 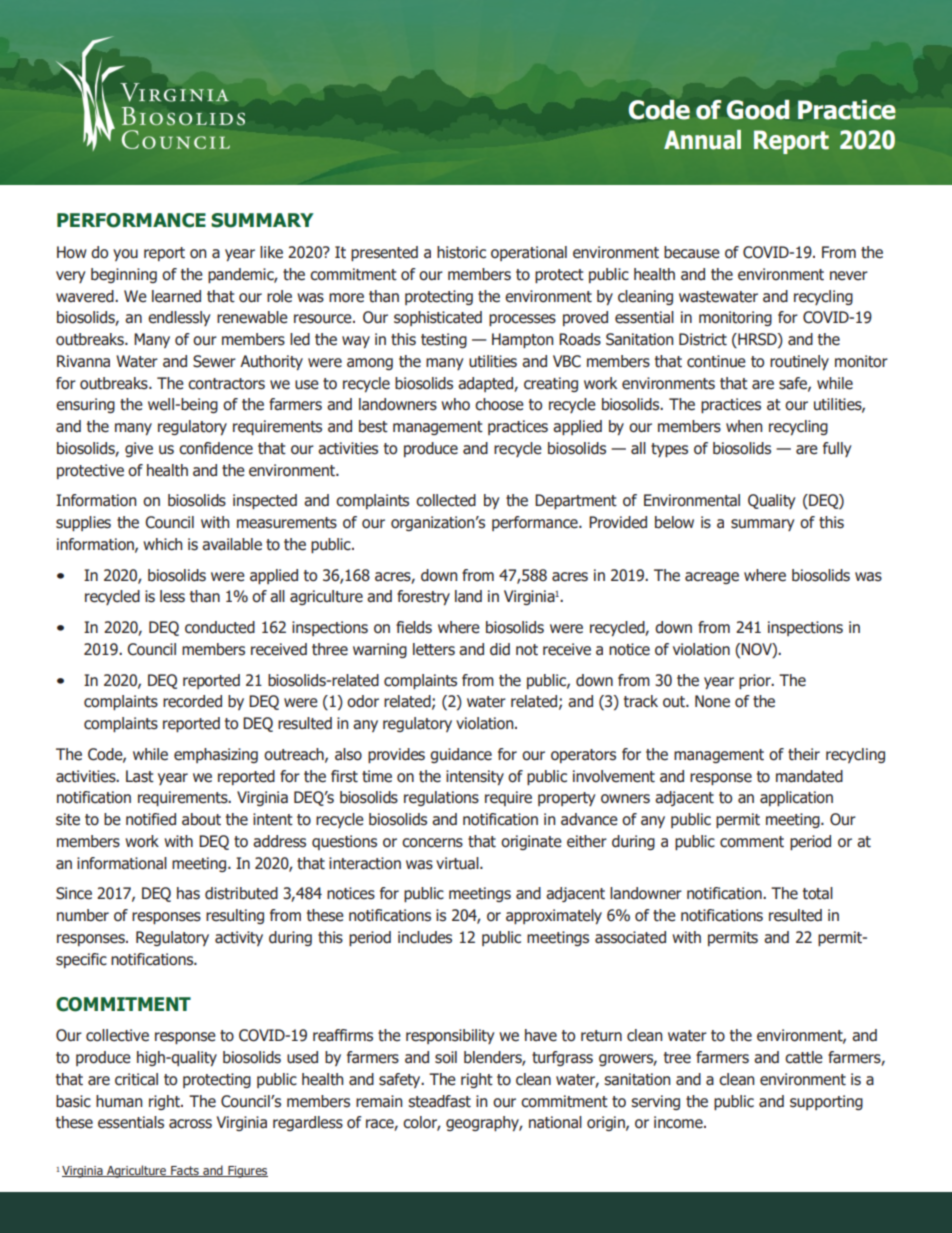 I want to click on income, so click(x=679, y=1122).
